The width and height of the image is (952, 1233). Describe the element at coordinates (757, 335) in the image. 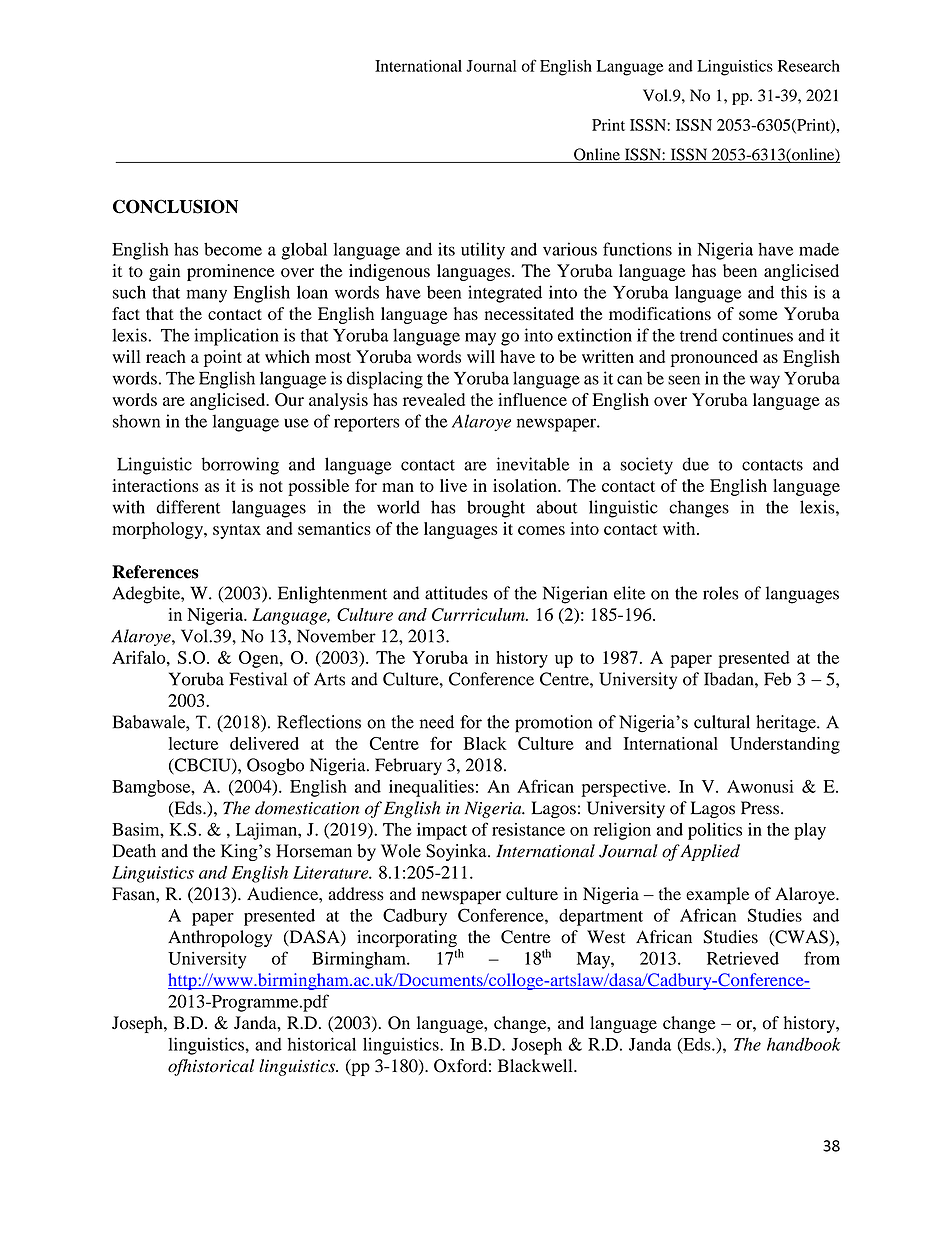

I see `continues` at that location.
